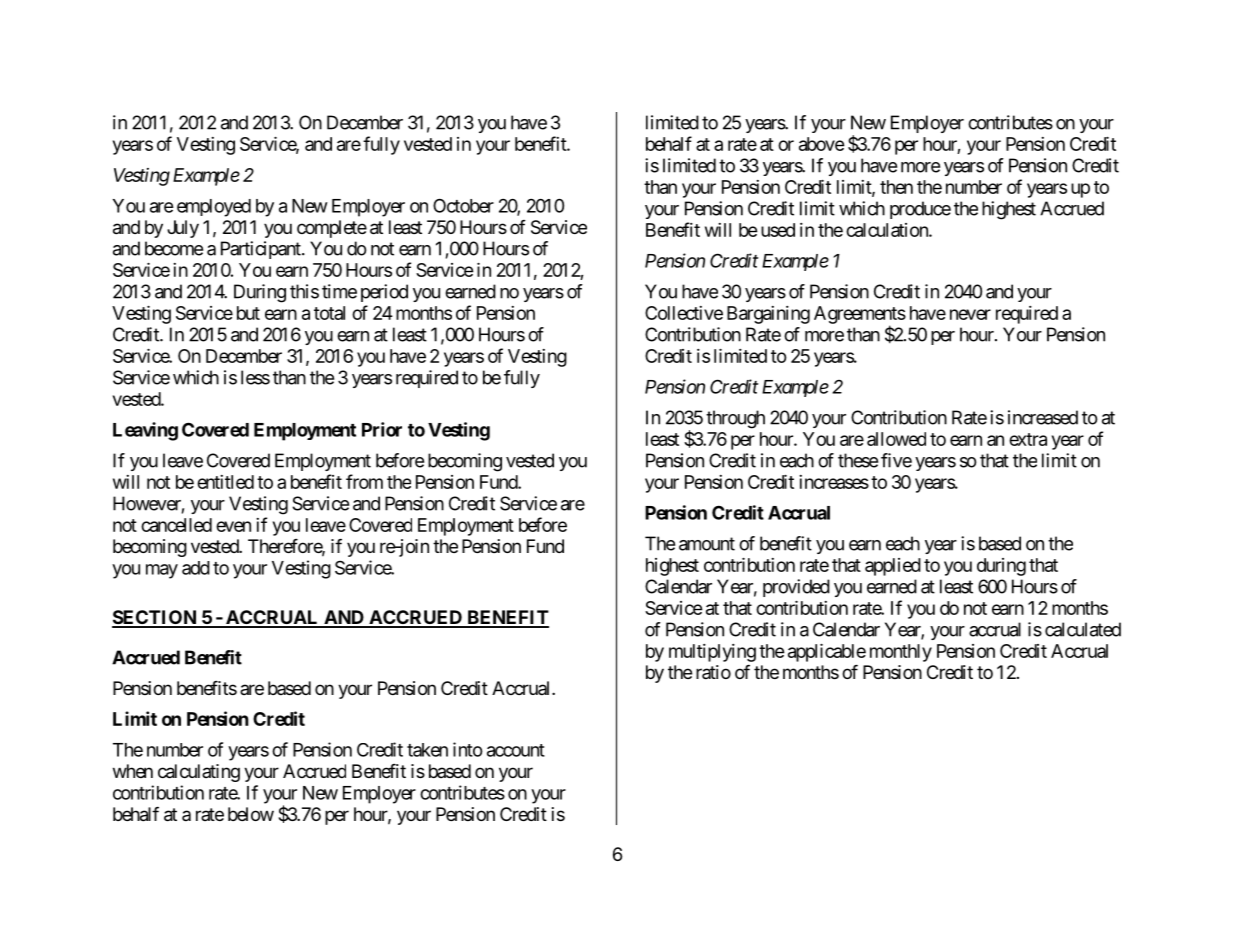 This image has height=952, width=1233. What do you see at coordinates (893, 567) in the image?
I see `applied` at bounding box center [893, 567].
